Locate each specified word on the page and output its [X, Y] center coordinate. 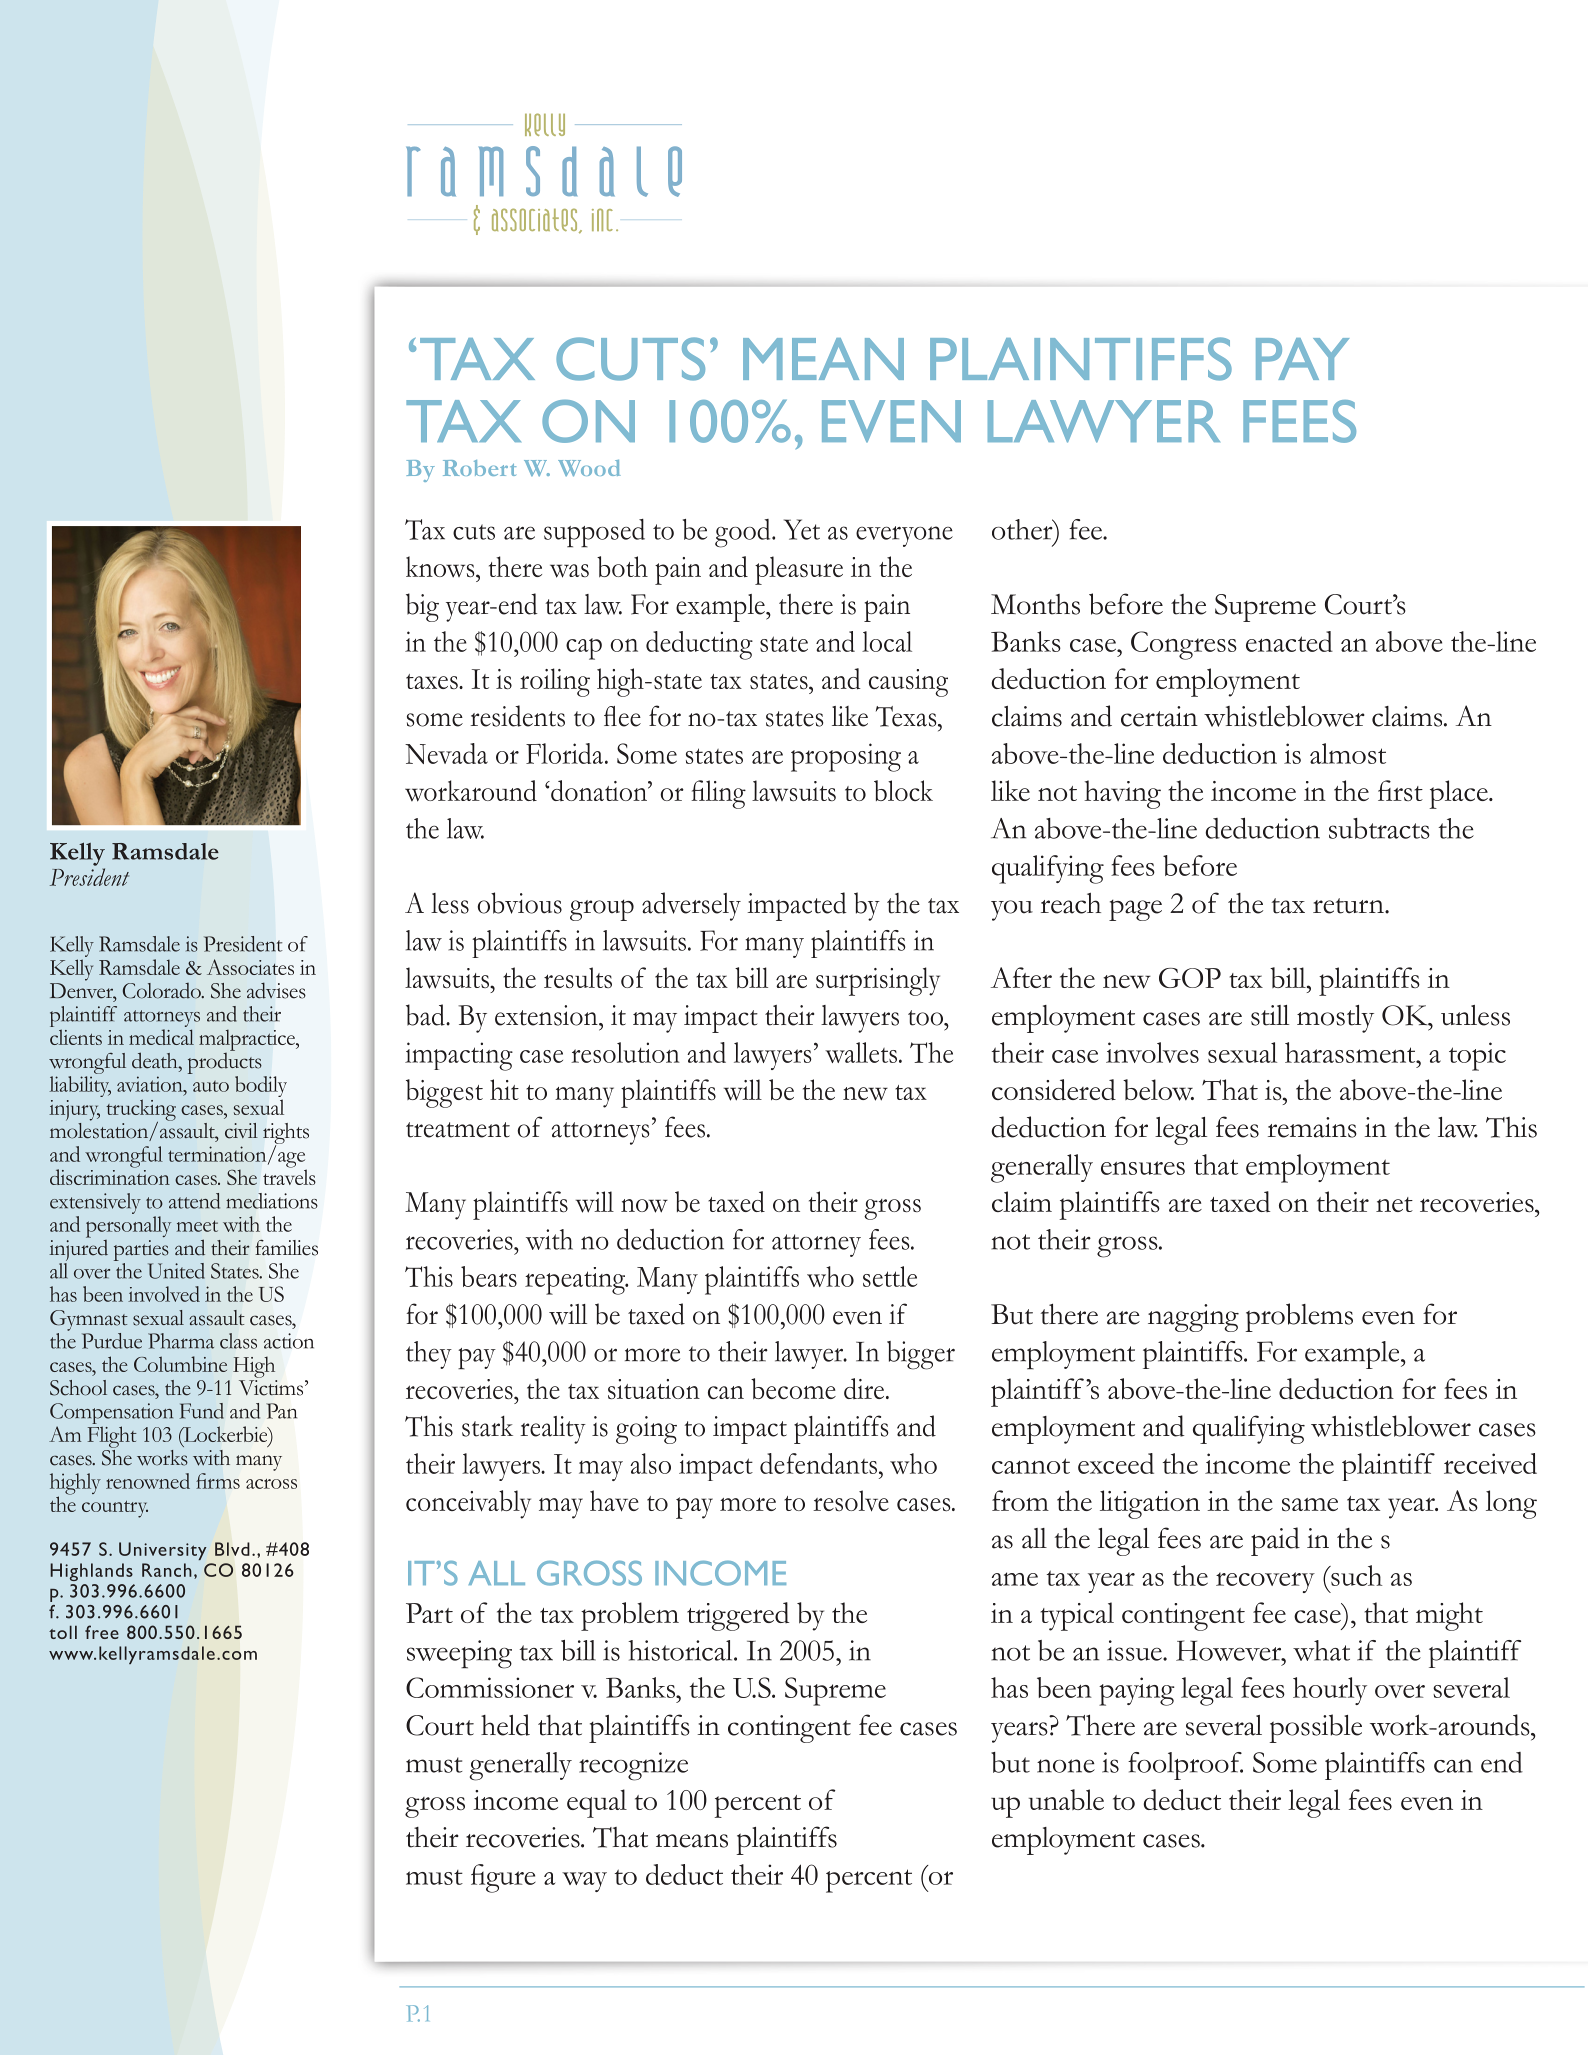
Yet [802, 529]
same [1310, 1504]
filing [718, 794]
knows [441, 567]
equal [597, 1803]
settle [890, 1276]
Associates [250, 967]
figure [503, 1878]
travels [289, 1176]
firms [218, 1481]
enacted [1289, 641]
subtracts [1379, 828]
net [1394, 1204]
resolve [851, 1501]
